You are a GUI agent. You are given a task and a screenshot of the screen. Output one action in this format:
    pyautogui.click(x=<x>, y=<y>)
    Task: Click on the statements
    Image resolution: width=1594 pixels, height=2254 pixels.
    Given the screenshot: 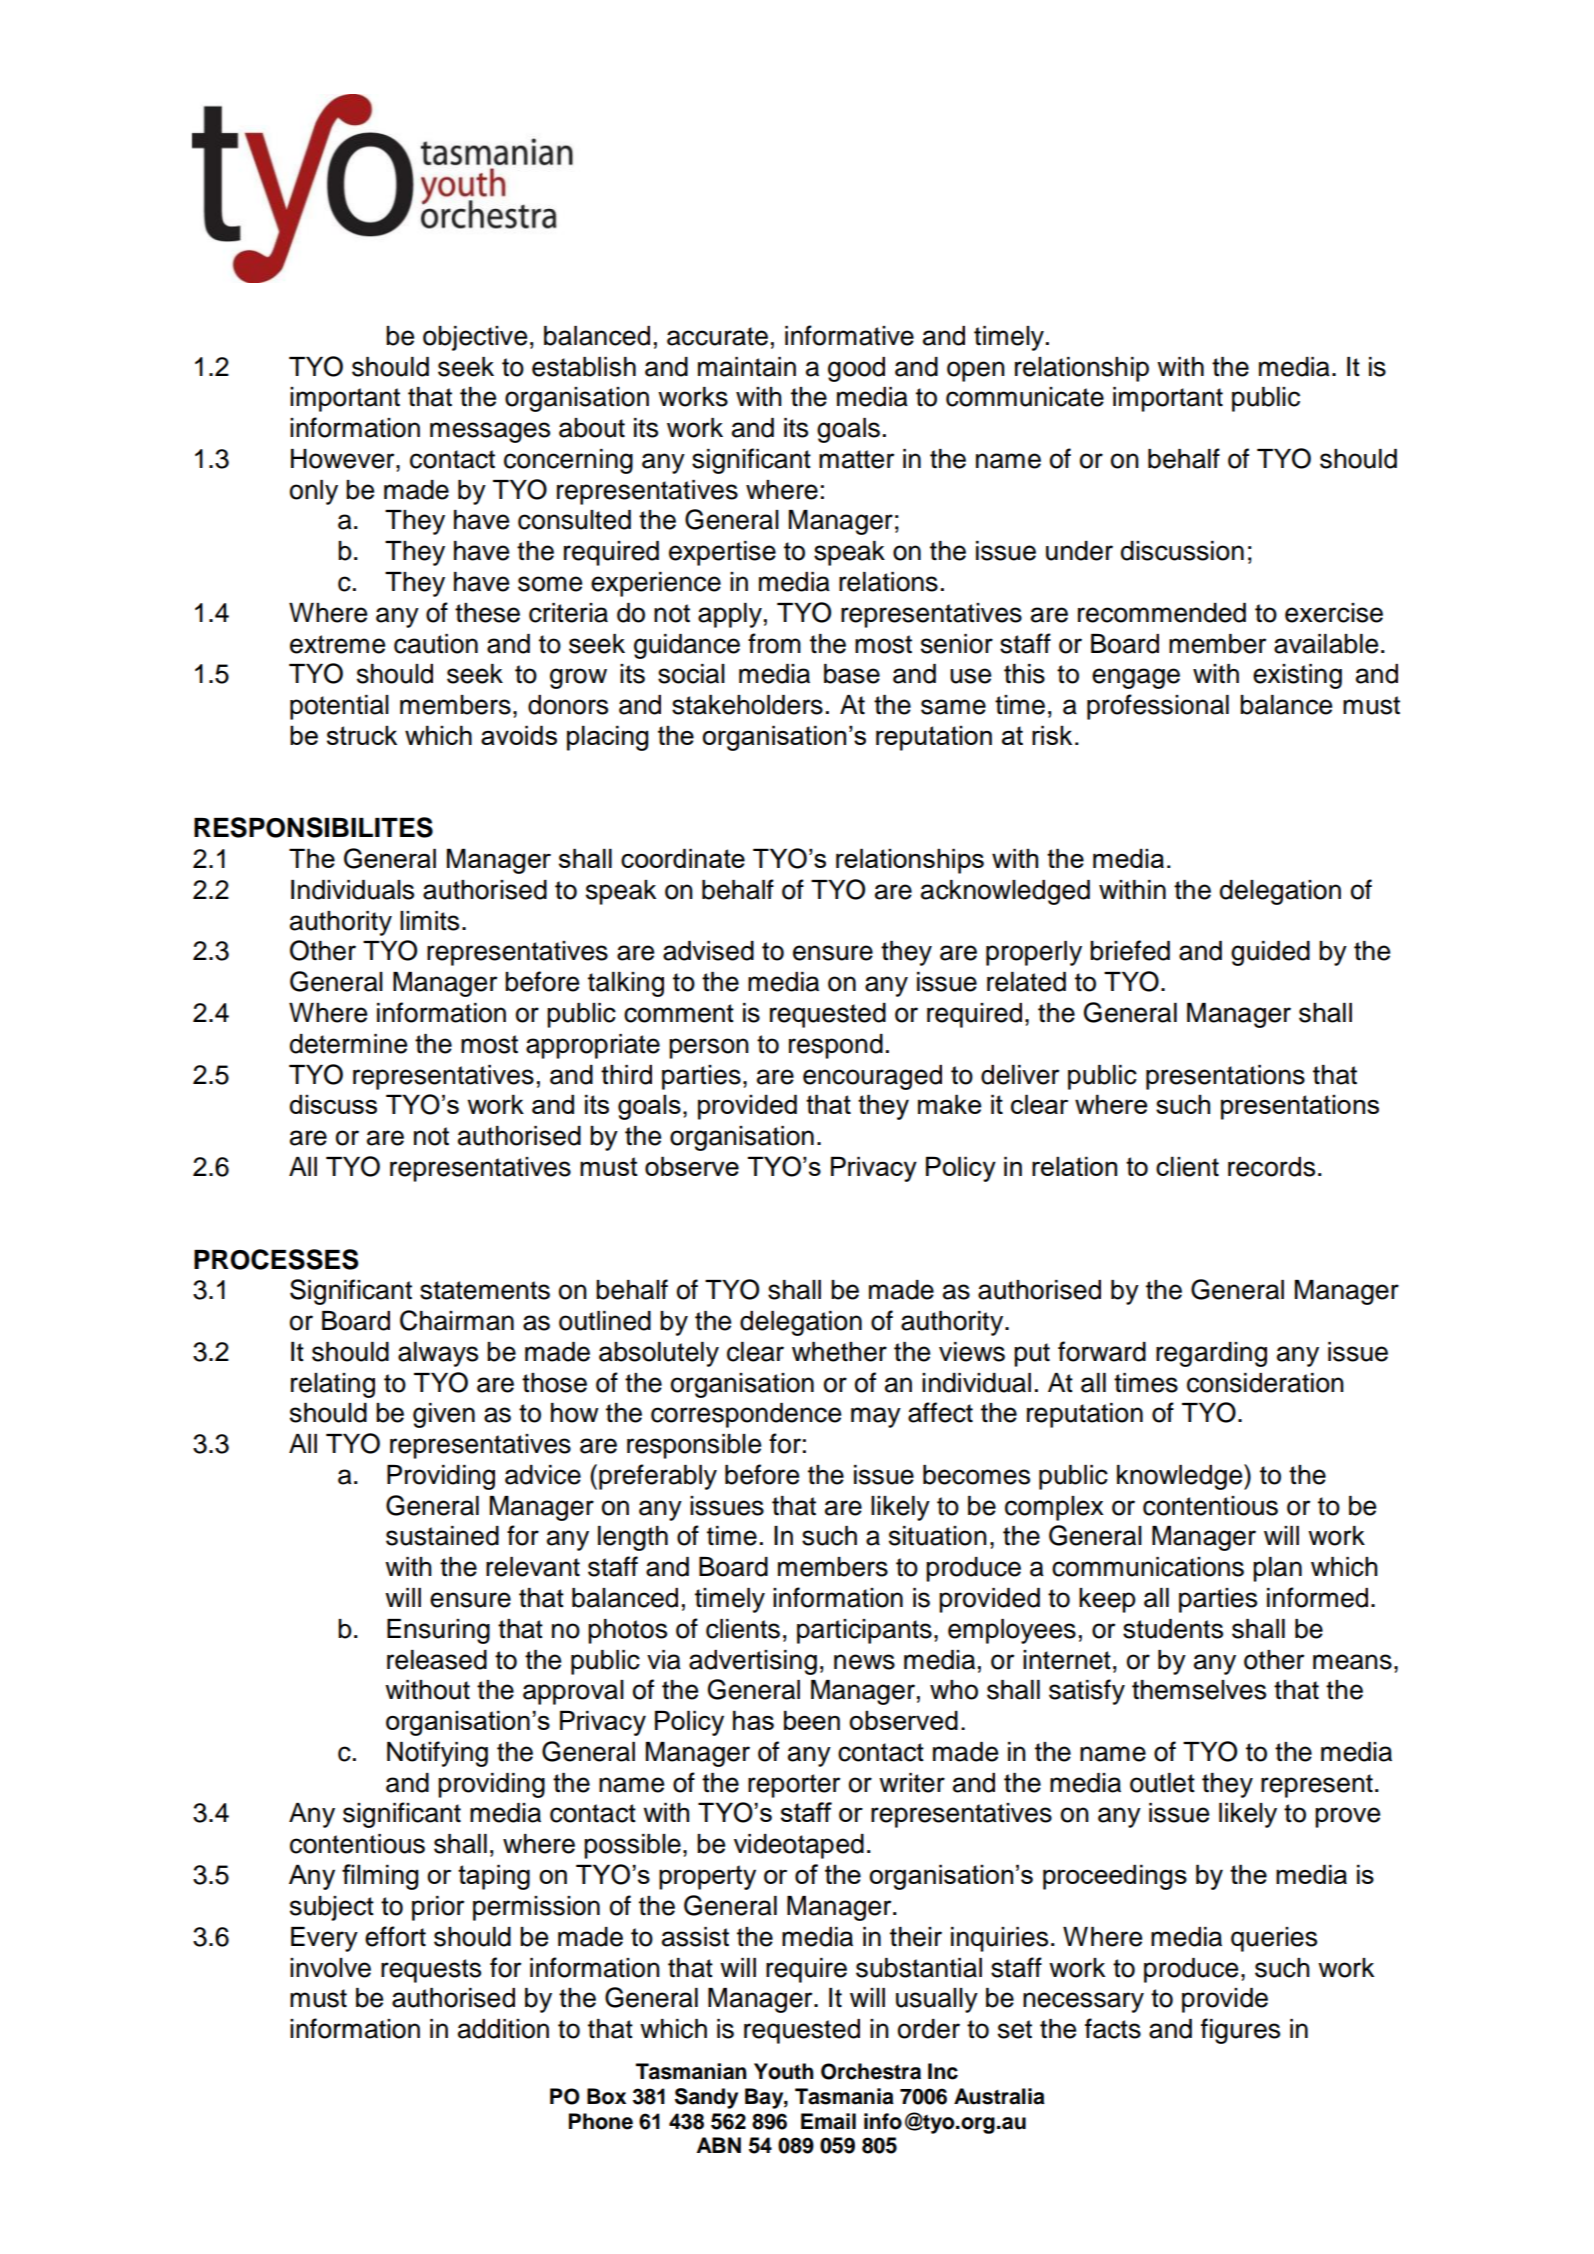 What is the action you would take?
    pyautogui.click(x=485, y=1290)
